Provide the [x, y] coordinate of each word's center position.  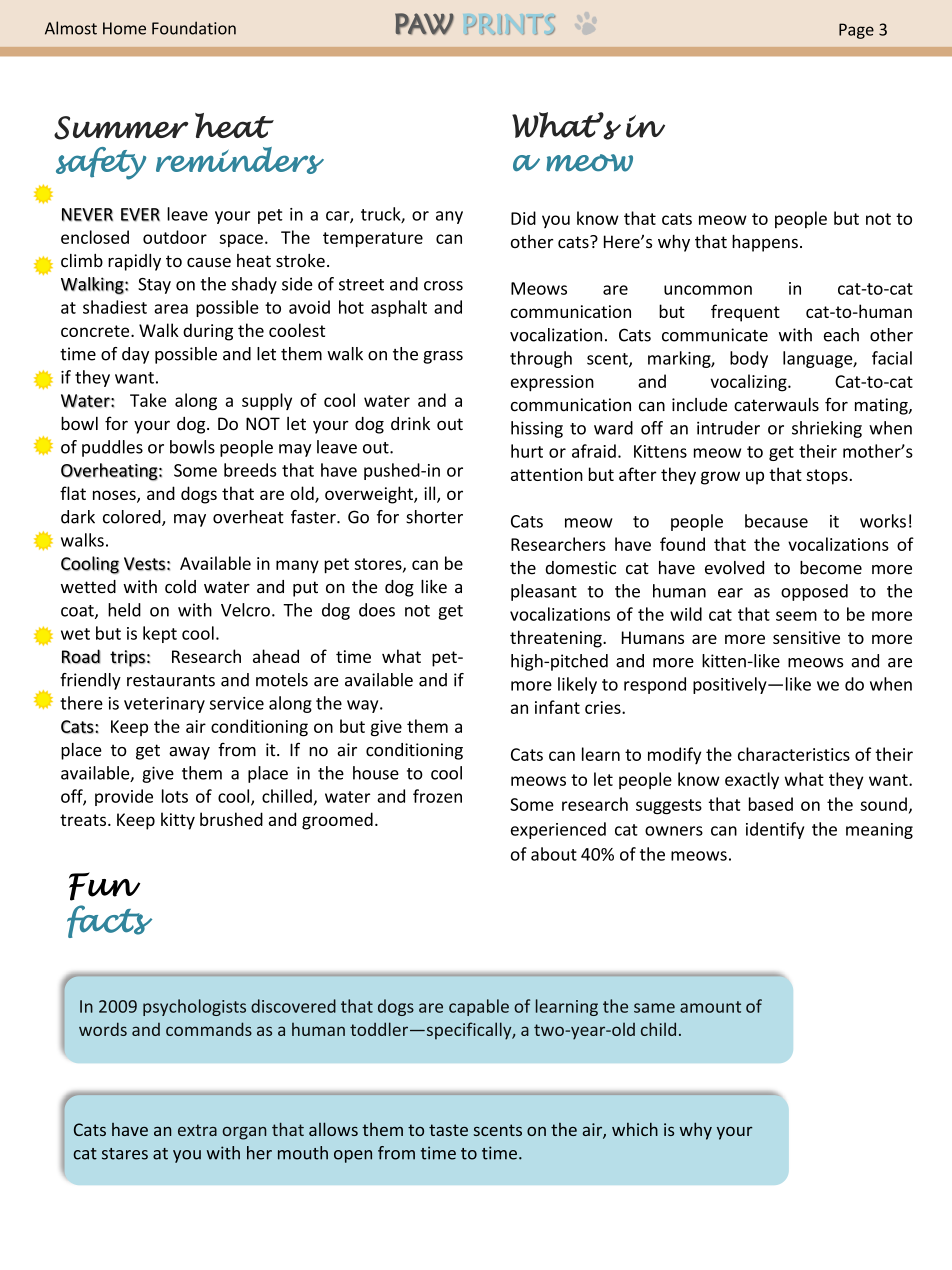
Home [124, 28]
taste [448, 1130]
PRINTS [510, 25]
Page [856, 31]
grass [443, 357]
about [554, 854]
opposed [814, 592]
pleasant [544, 592]
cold [180, 587]
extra [197, 1130]
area [171, 309]
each [841, 335]
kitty [178, 821]
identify [775, 830]
